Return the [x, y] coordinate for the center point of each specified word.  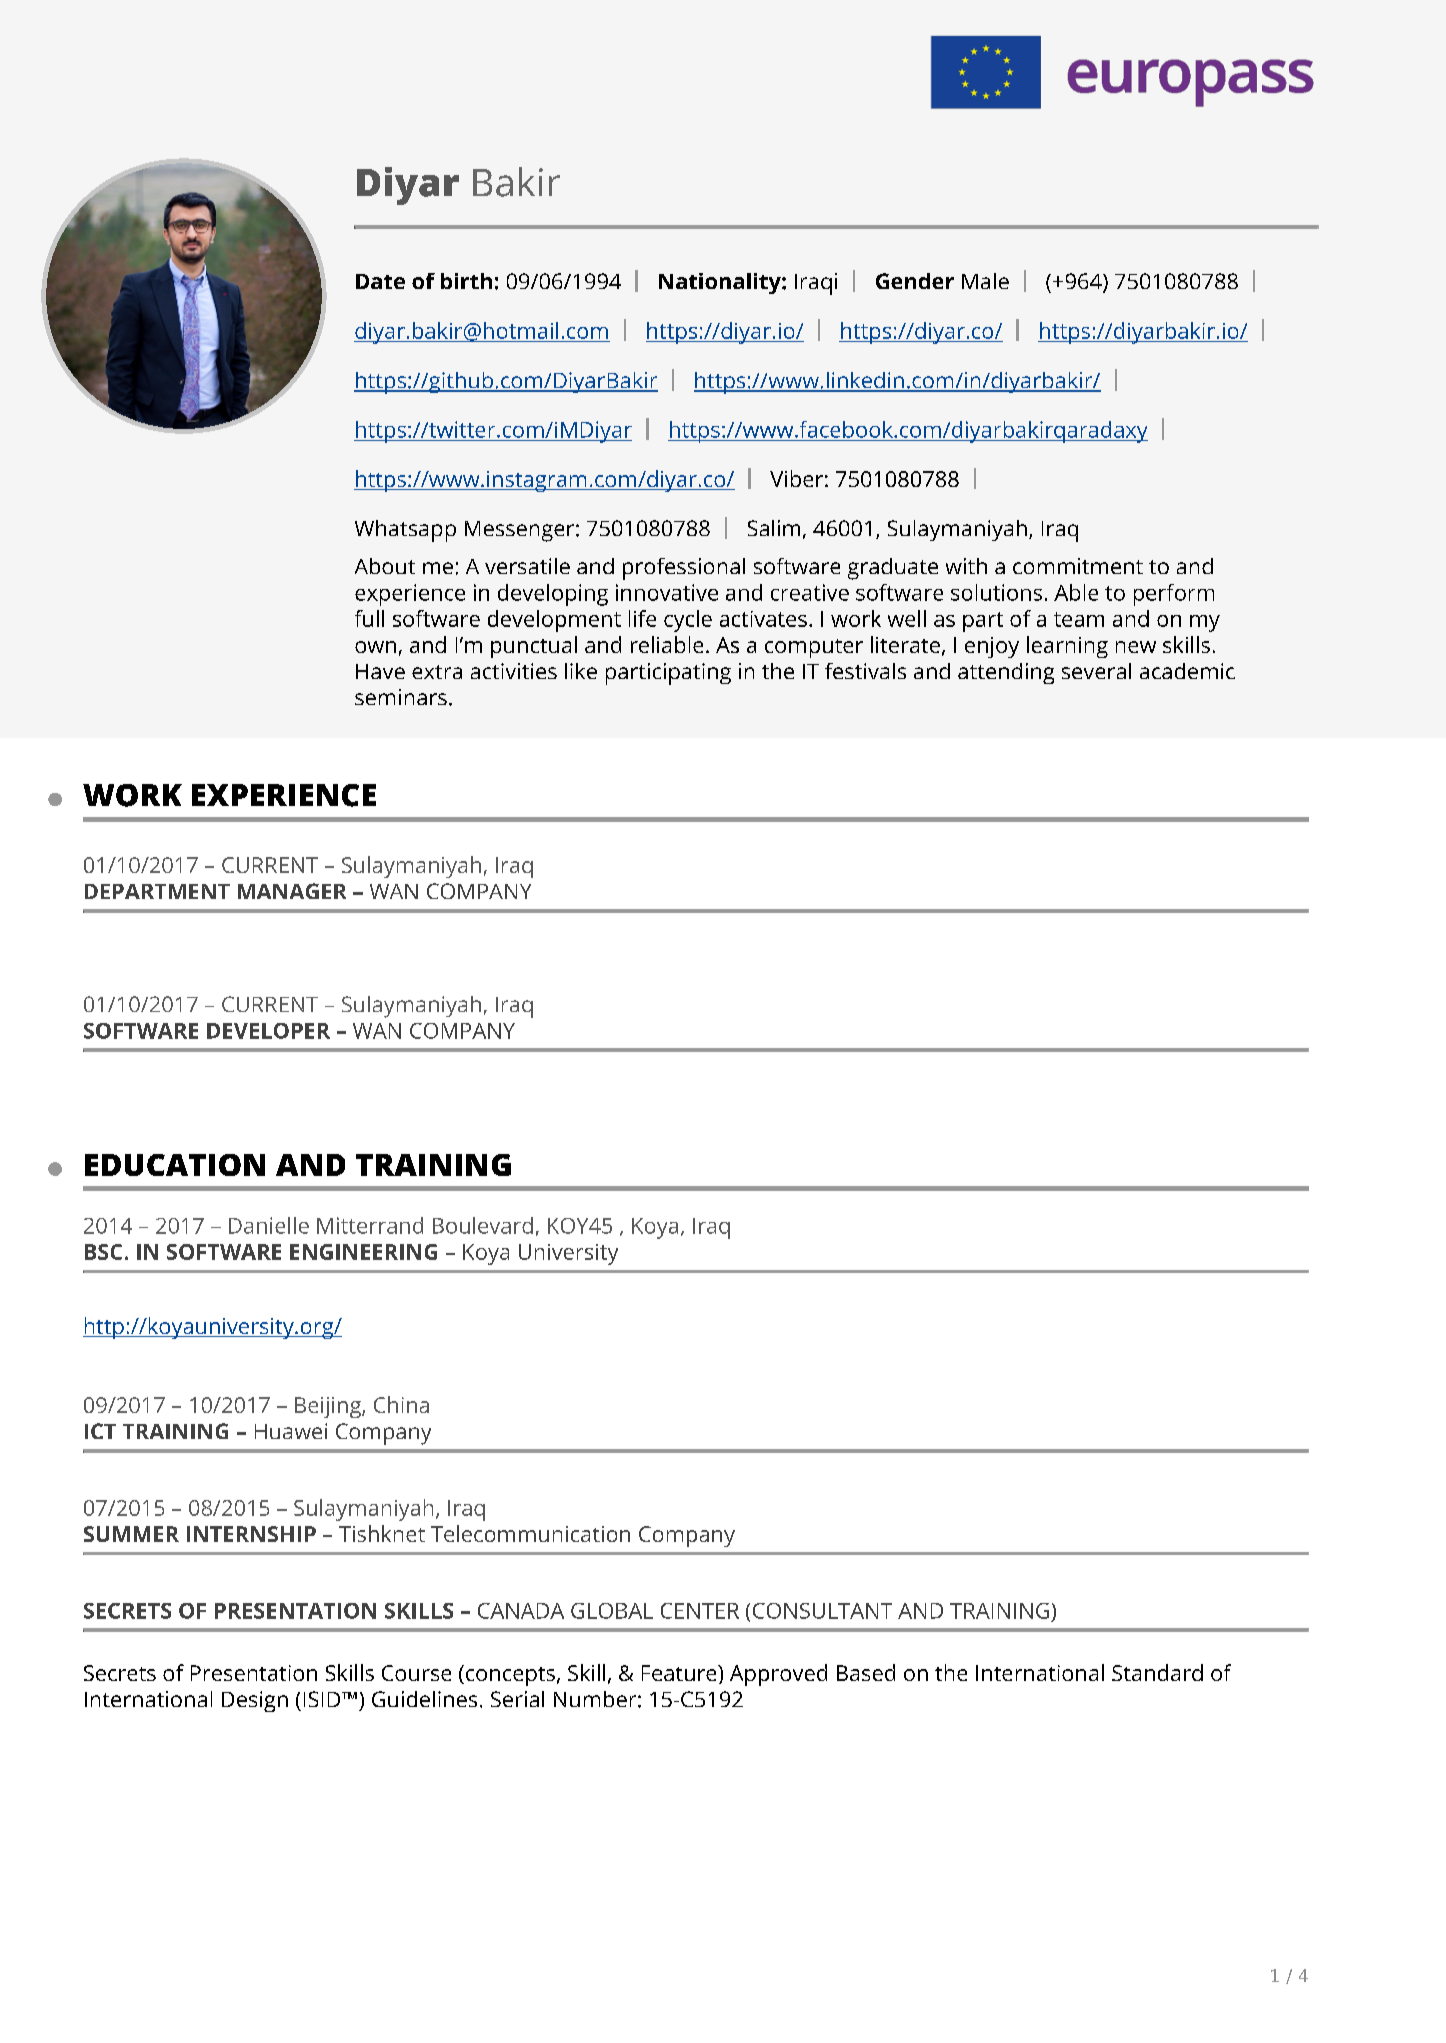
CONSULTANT [822, 1611]
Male [985, 281]
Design [255, 1701]
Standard [1157, 1672]
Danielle [269, 1225]
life [642, 618]
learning [1067, 647]
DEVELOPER [268, 1031]
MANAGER [292, 891]
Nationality [721, 283]
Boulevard [483, 1225]
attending [1006, 673]
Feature [680, 1673]
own [375, 647]
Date [380, 281]
